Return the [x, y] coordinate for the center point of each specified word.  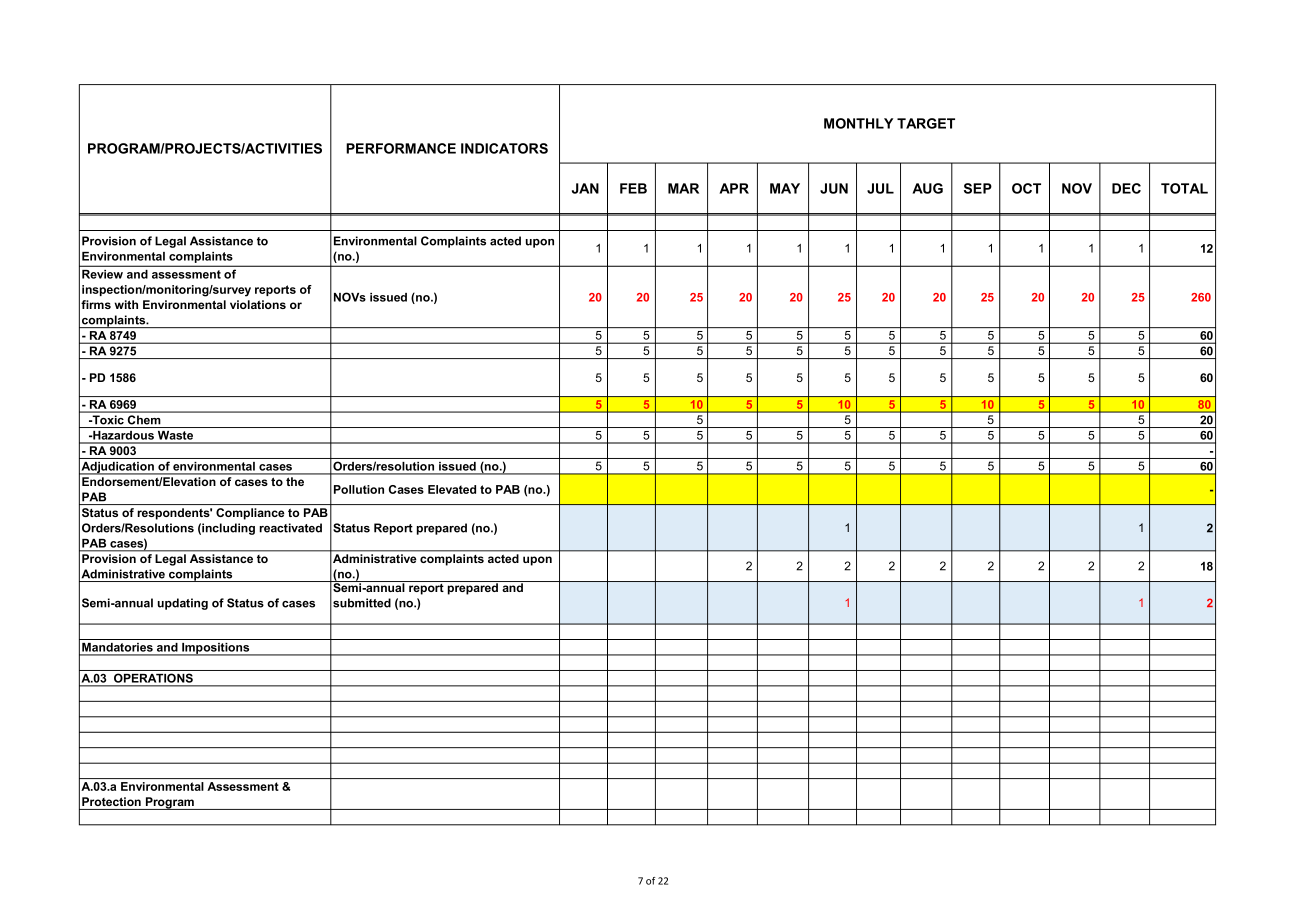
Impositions [216, 649]
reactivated [290, 528]
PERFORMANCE [401, 148]
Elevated [452, 489]
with [126, 304]
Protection [111, 801]
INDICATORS [504, 148]
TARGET [926, 123]
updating [183, 604]
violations [258, 304]
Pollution [359, 489]
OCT [1026, 188]
